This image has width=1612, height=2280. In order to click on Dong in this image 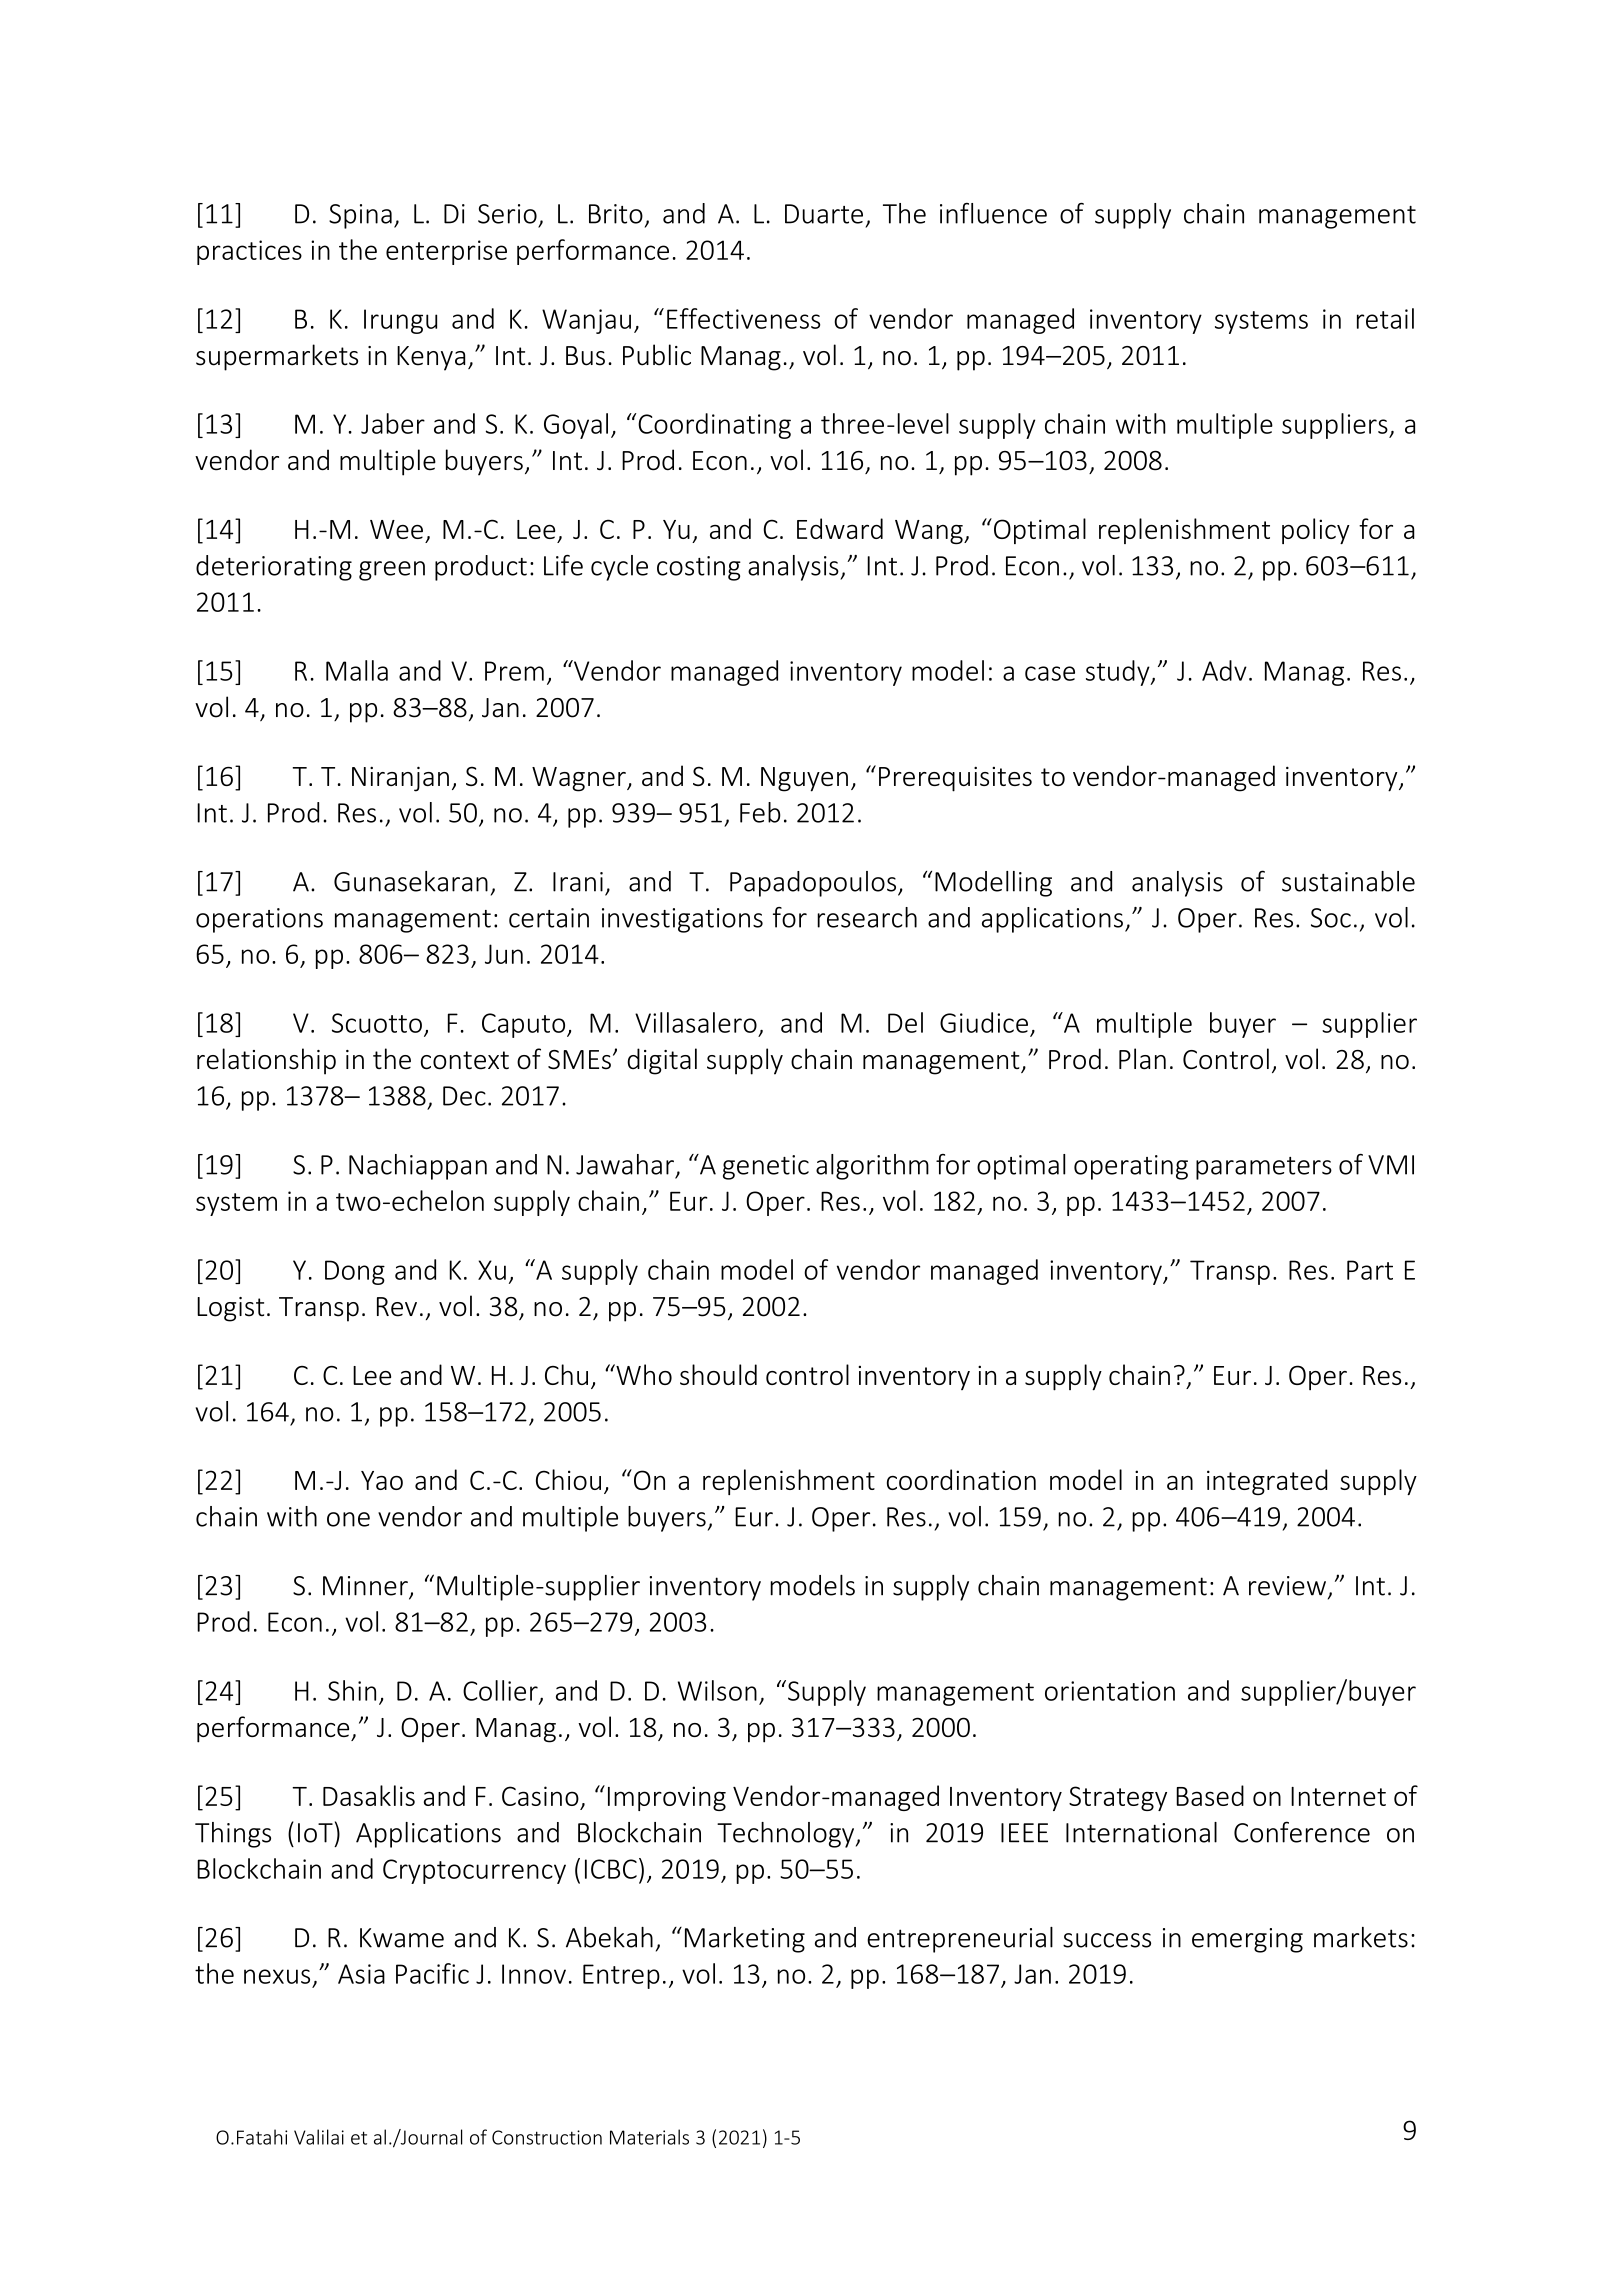, I will do `click(355, 1272)`.
